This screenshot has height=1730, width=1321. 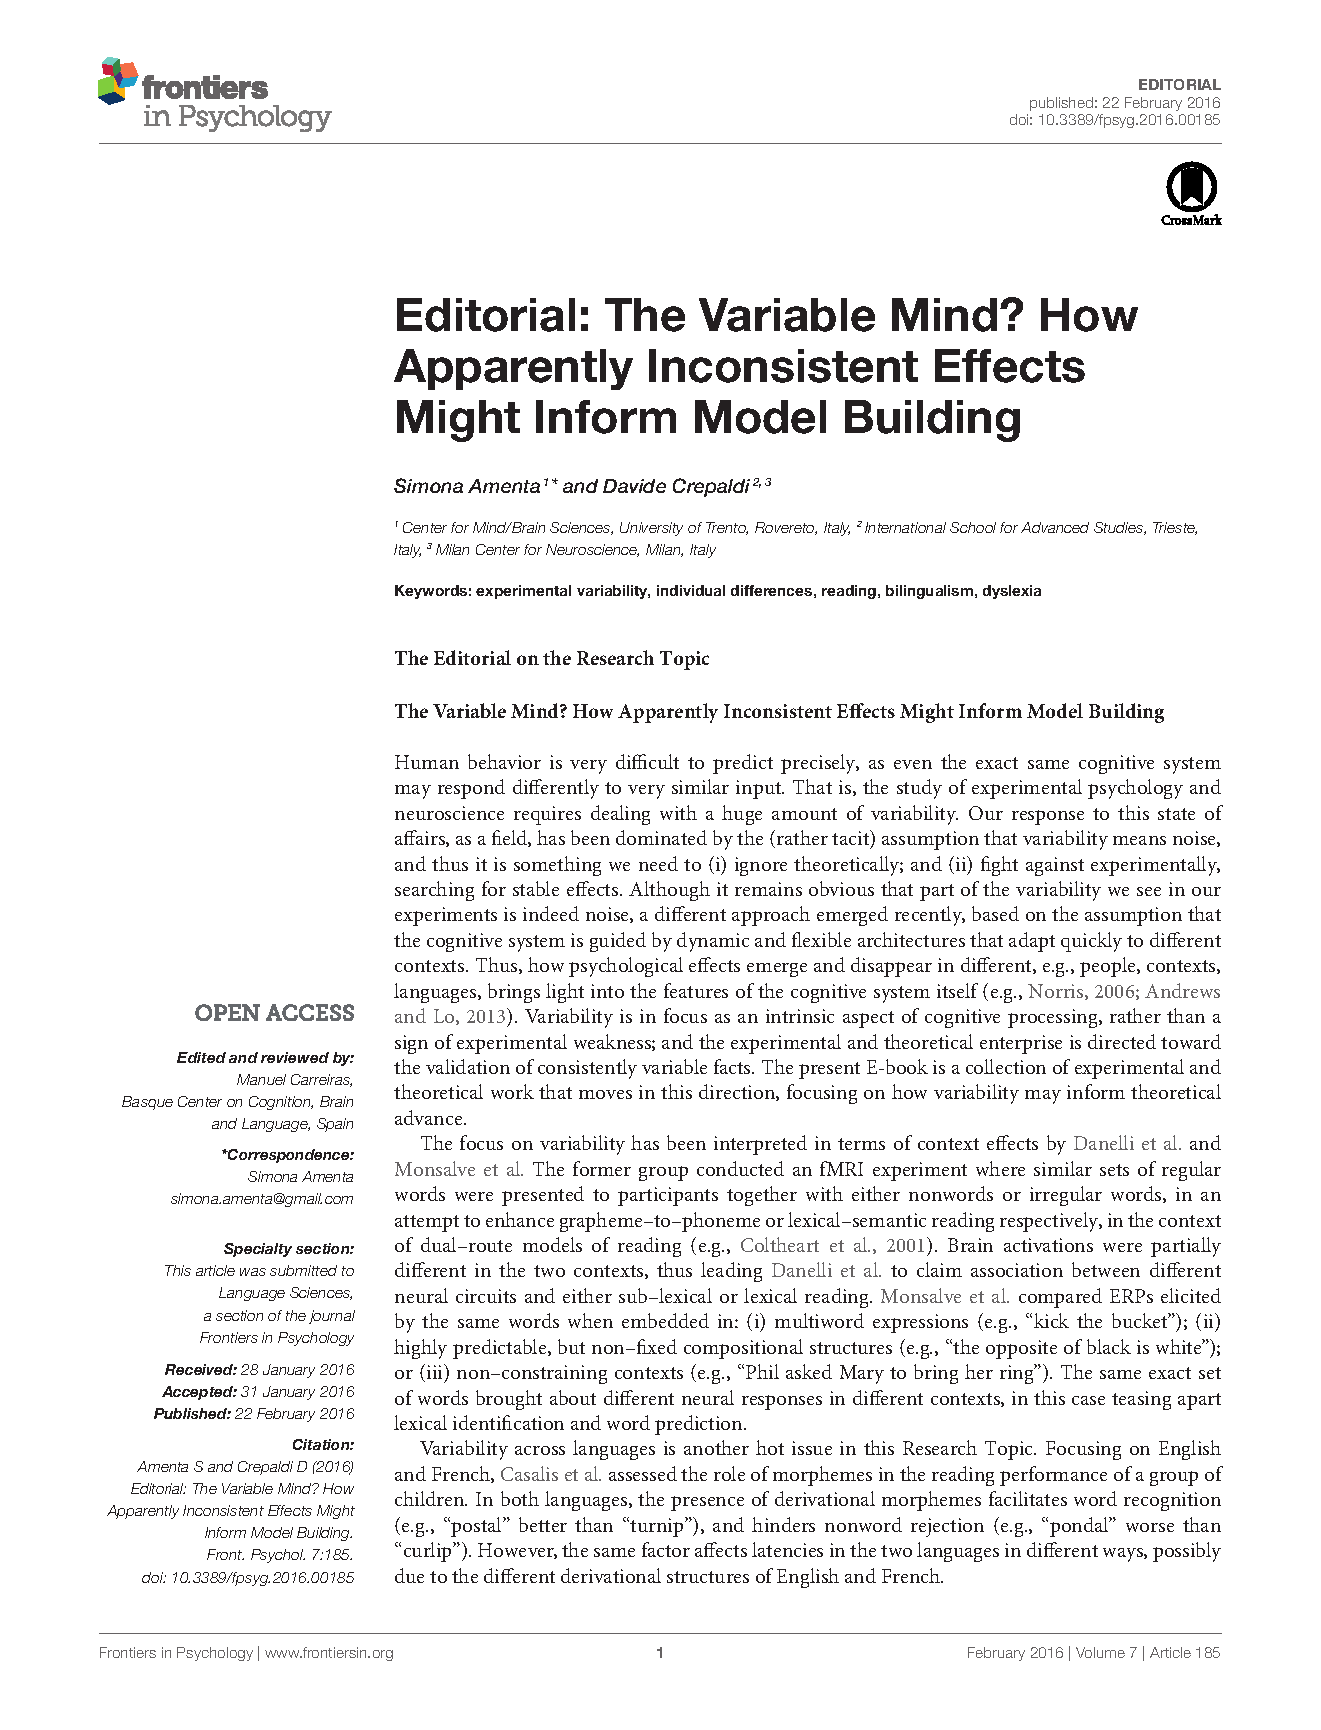 What do you see at coordinates (427, 762) in the screenshot?
I see `Human` at bounding box center [427, 762].
